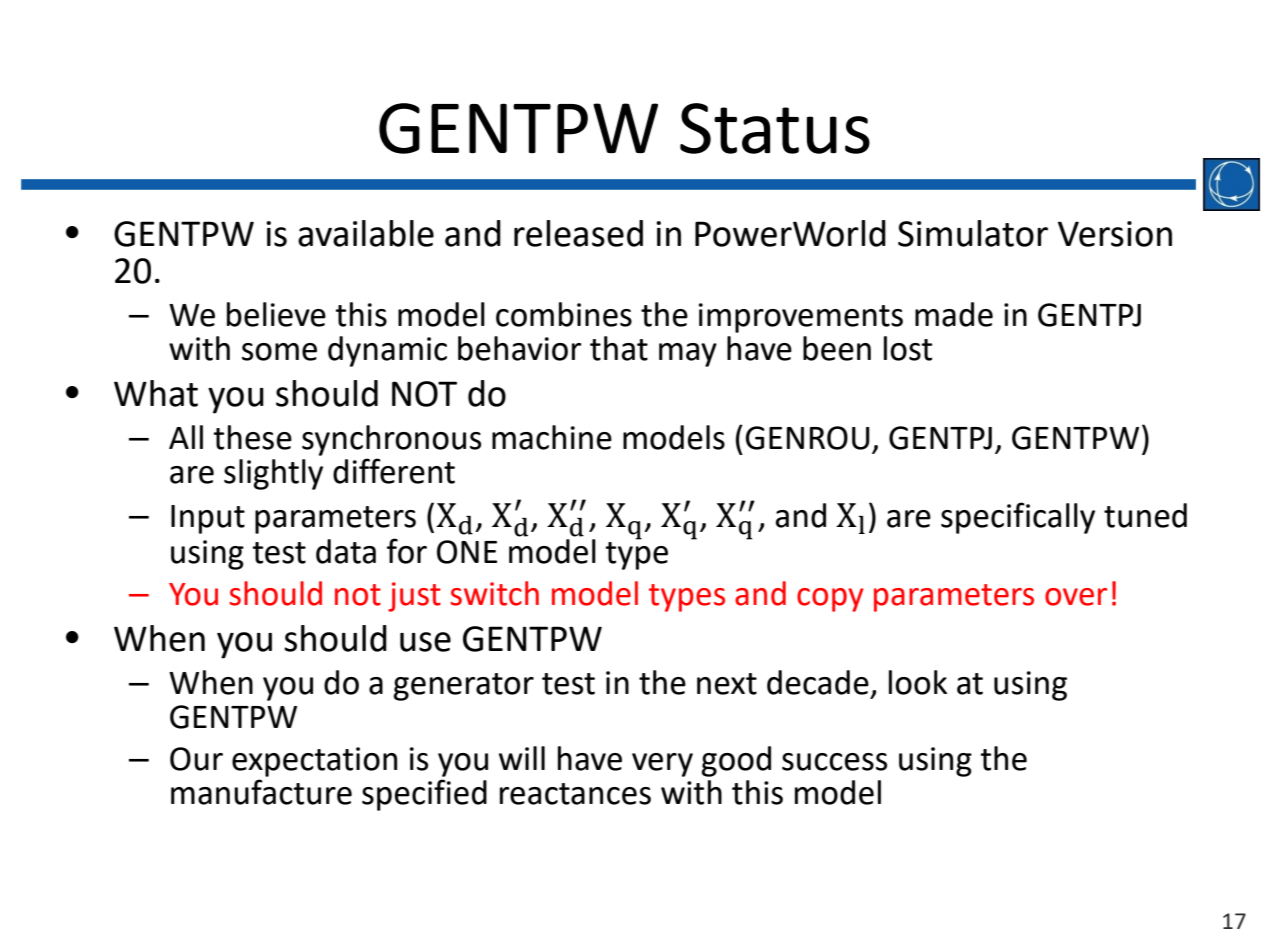 The width and height of the image is (1270, 952). Describe the element at coordinates (908, 348) in the image. I see `lost` at that location.
